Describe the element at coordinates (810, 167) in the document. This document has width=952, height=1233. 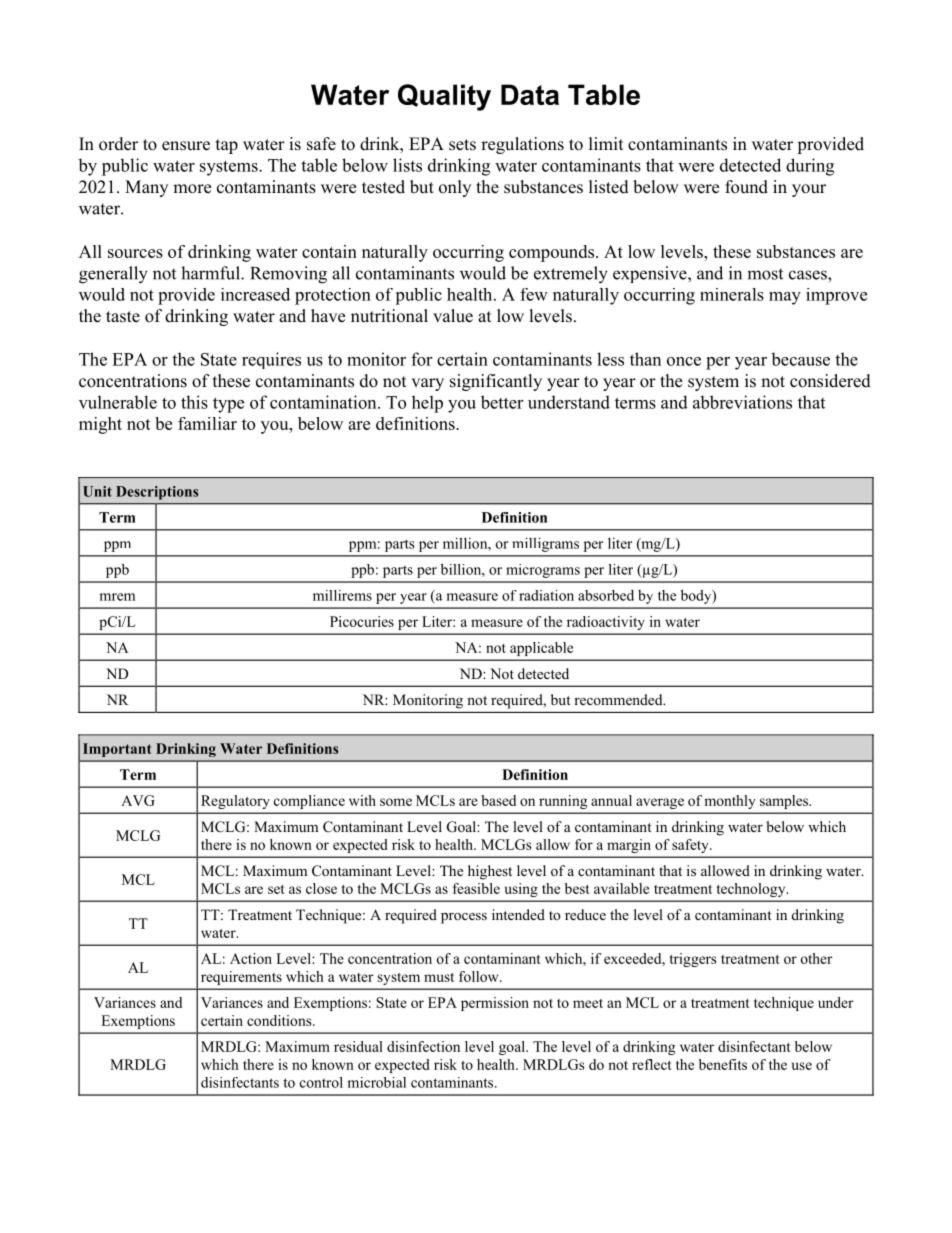
I see `during` at that location.
